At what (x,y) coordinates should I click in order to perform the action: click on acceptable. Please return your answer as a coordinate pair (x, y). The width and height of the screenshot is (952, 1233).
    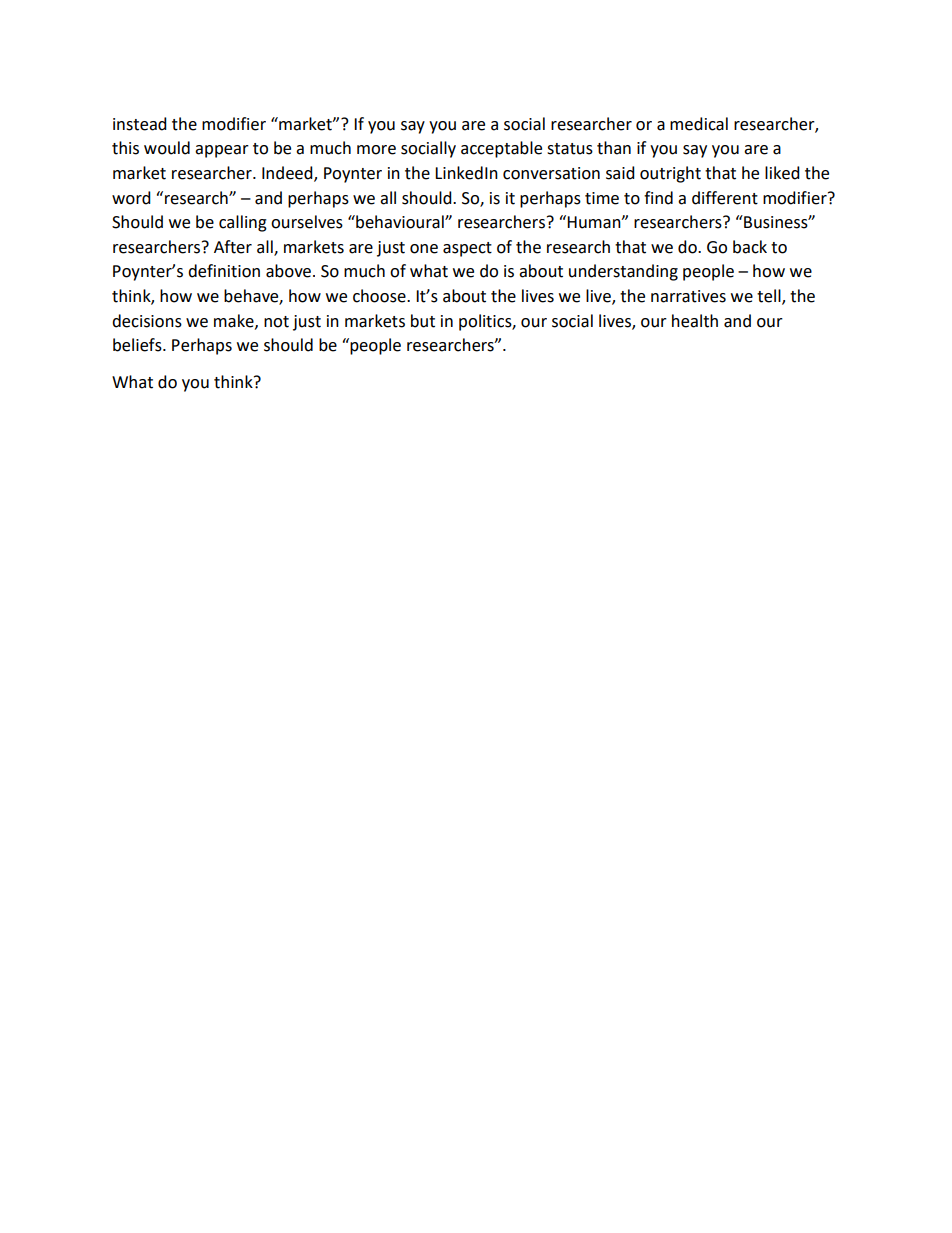
    Looking at the image, I should click on (501, 149).
